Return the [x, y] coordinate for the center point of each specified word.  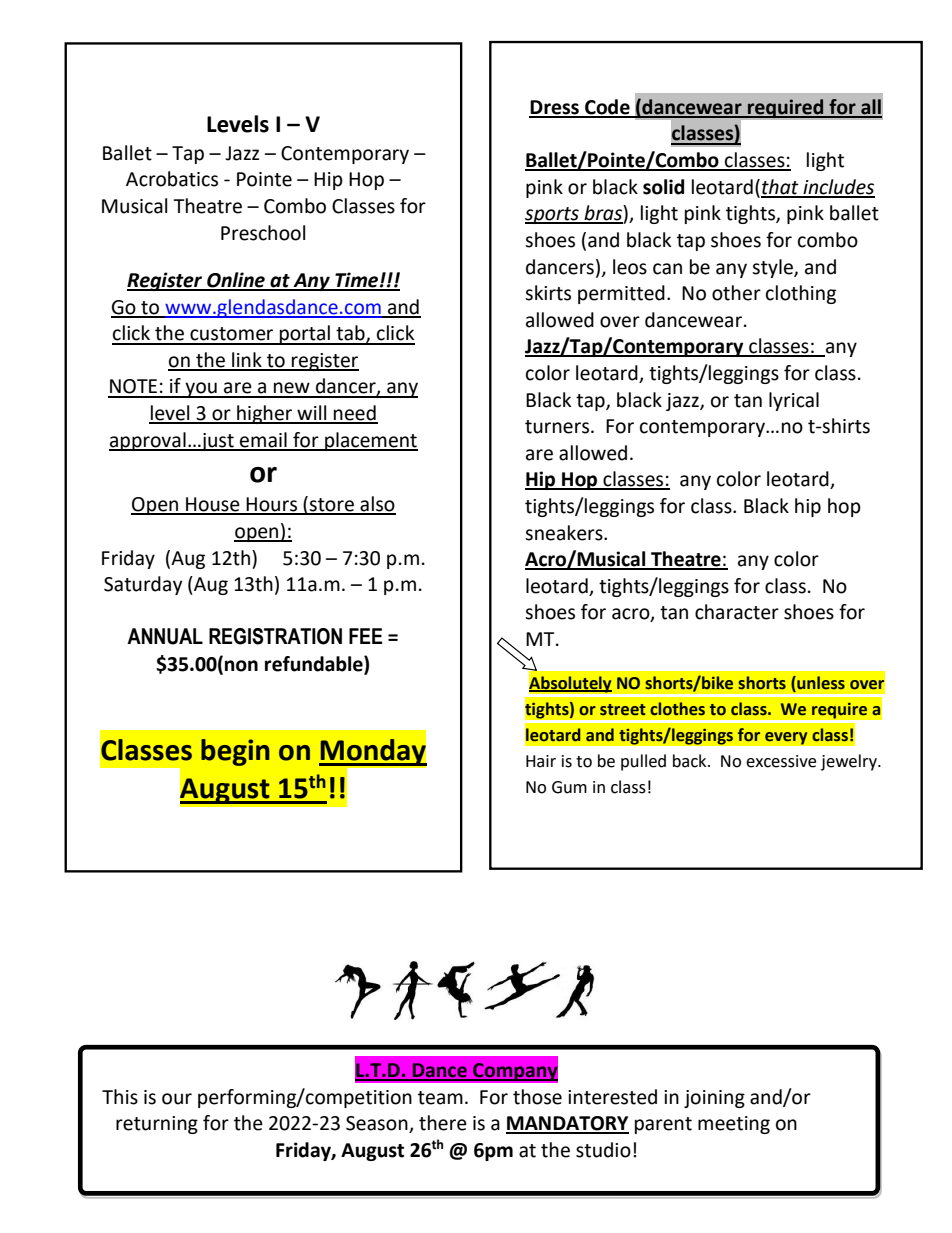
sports [553, 215]
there [443, 1123]
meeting [734, 1125]
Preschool [263, 233]
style [773, 268]
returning [157, 1125]
